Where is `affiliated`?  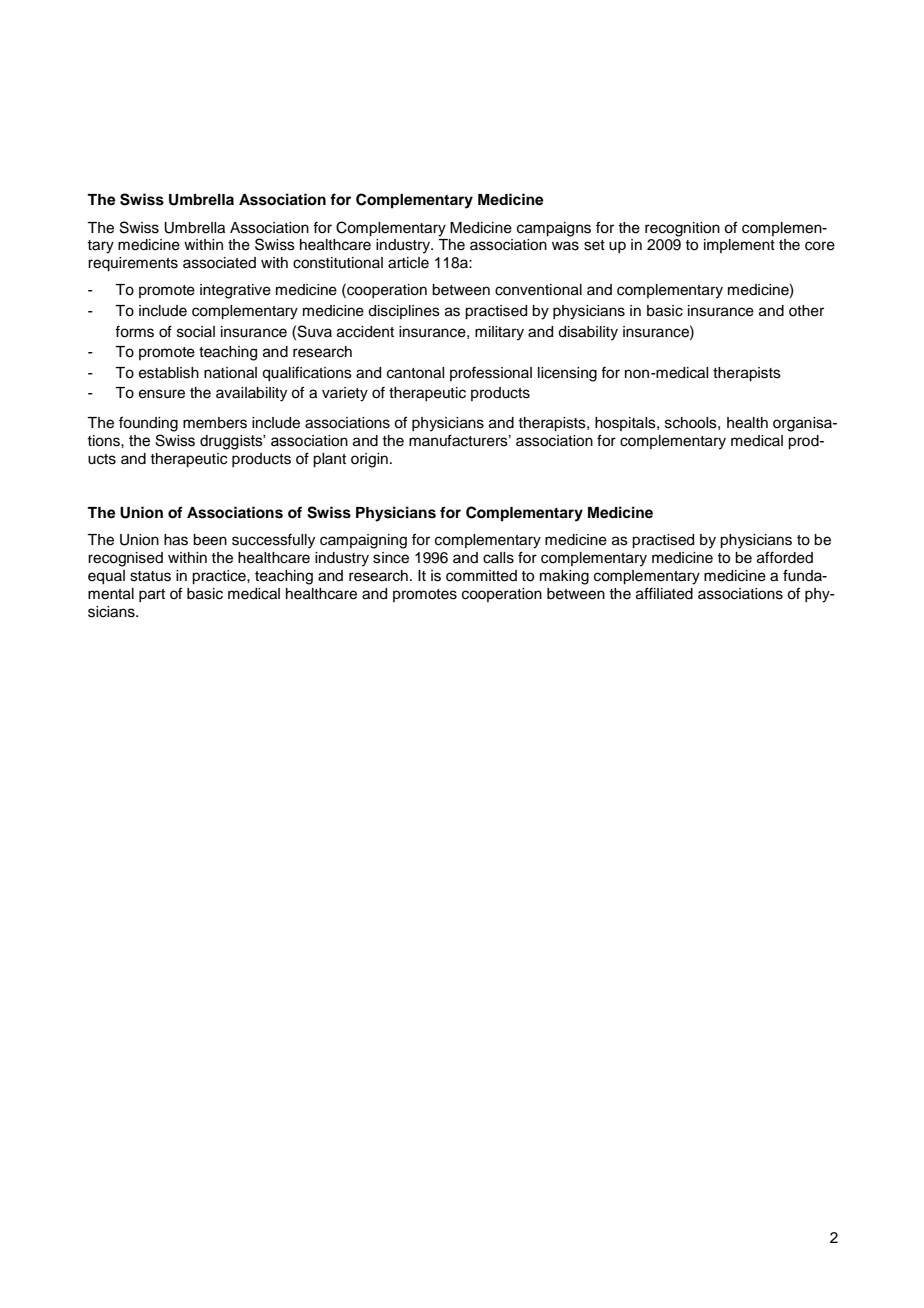 affiliated is located at coordinates (664, 593).
